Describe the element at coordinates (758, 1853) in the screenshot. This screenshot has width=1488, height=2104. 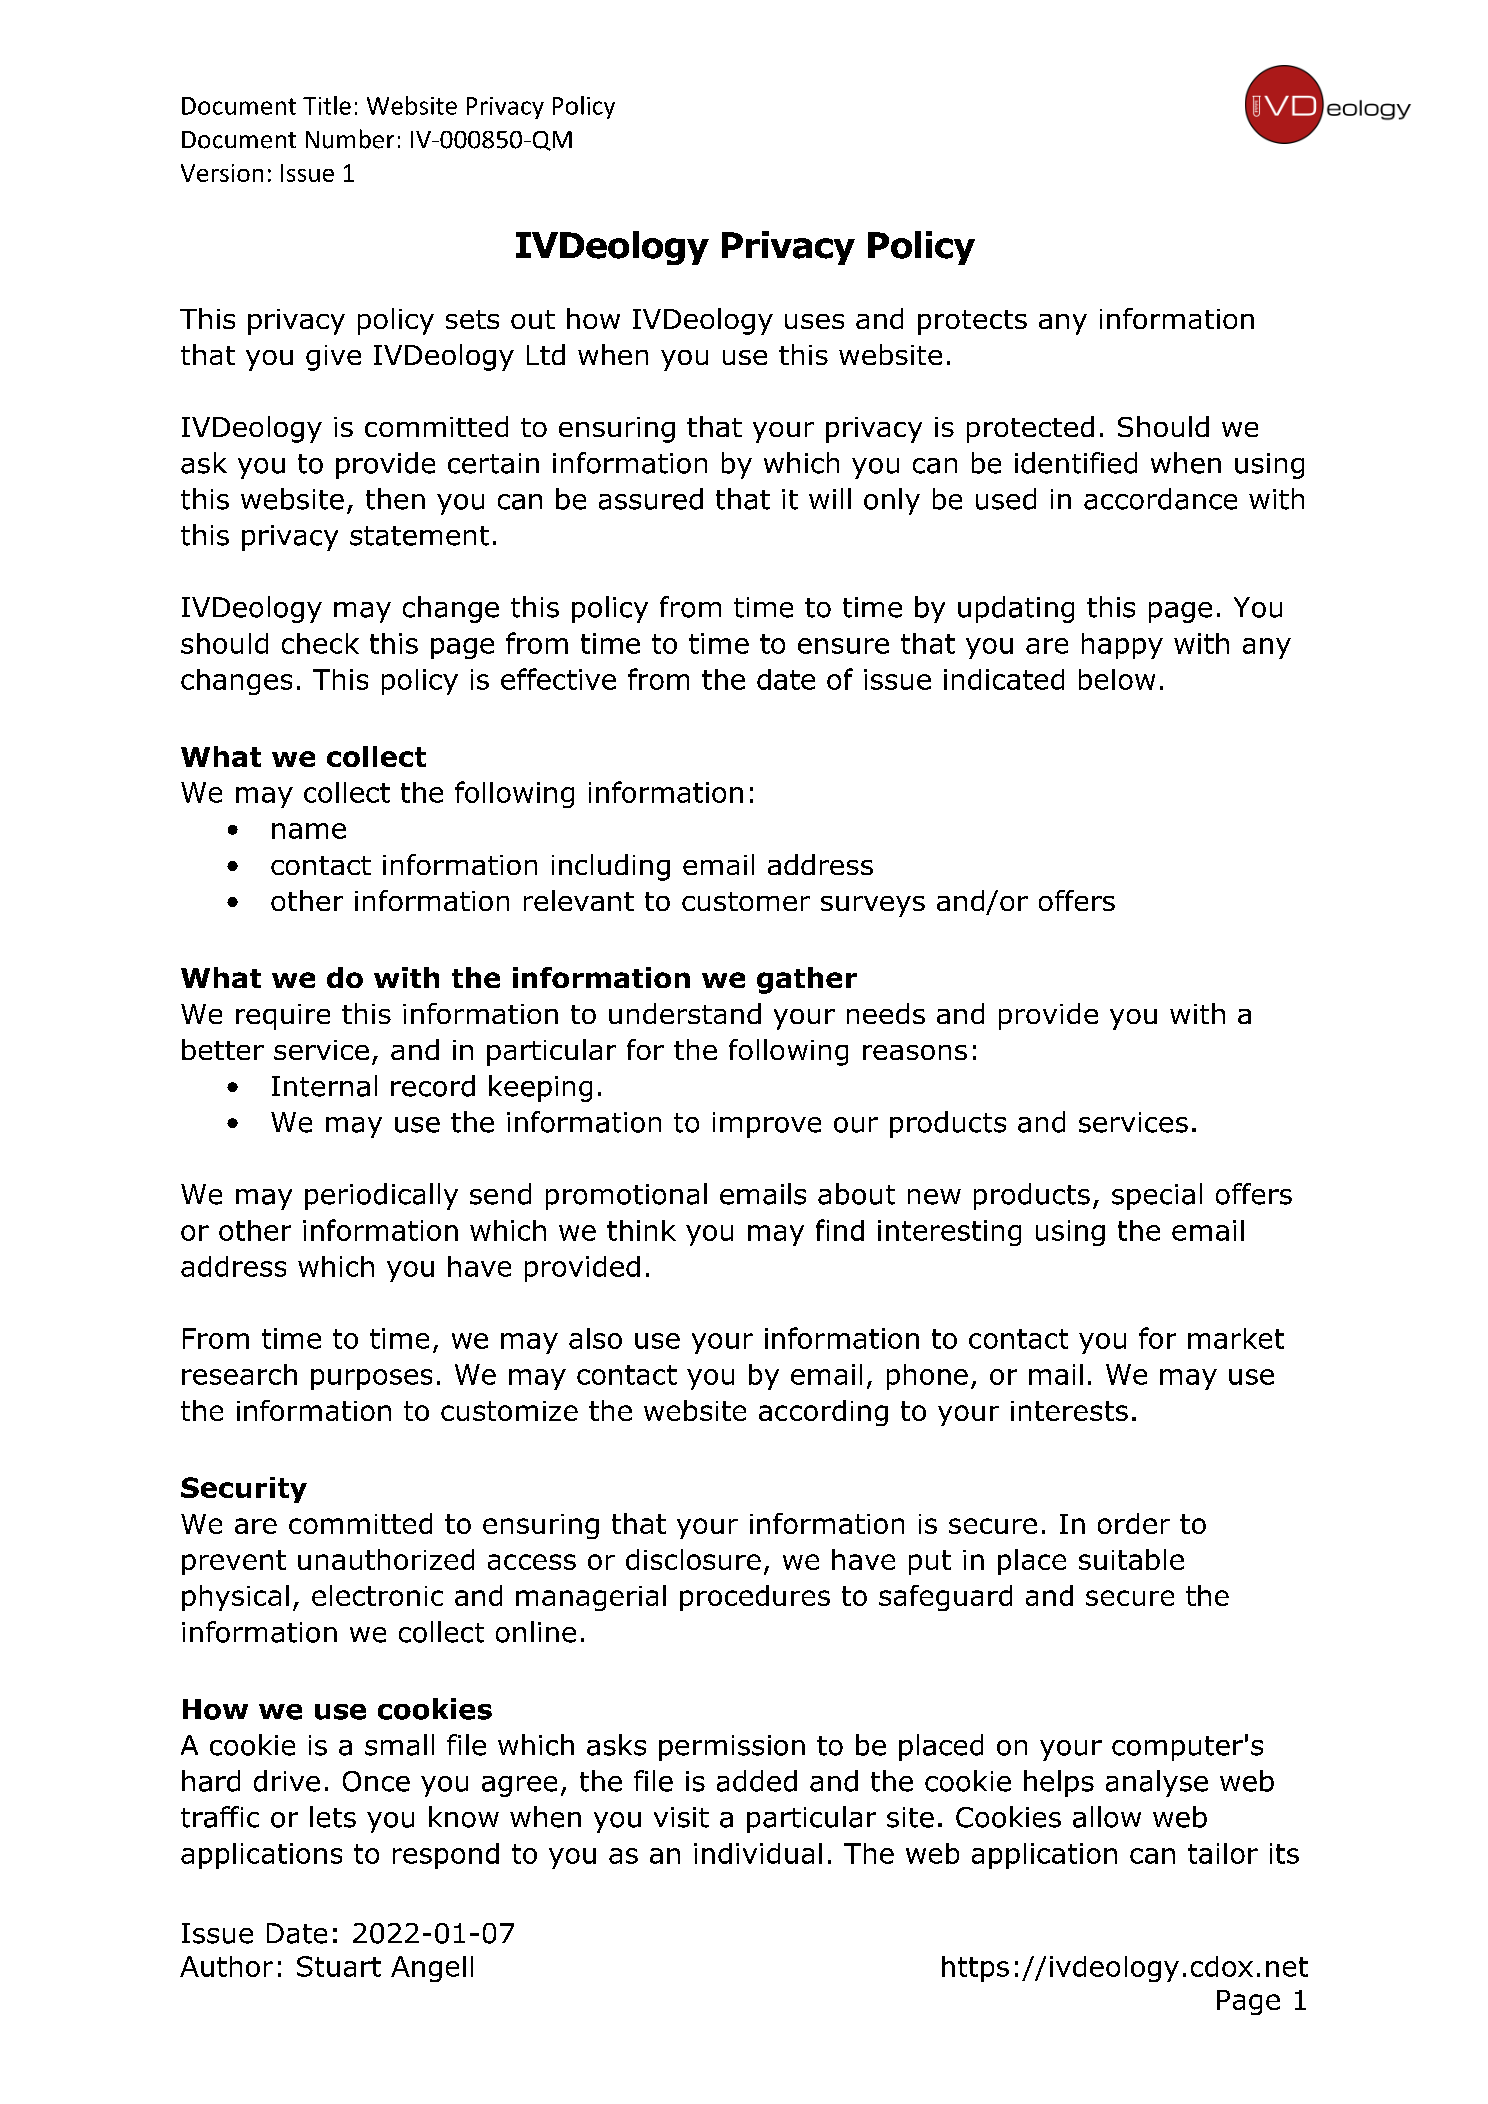
I see `individual` at that location.
